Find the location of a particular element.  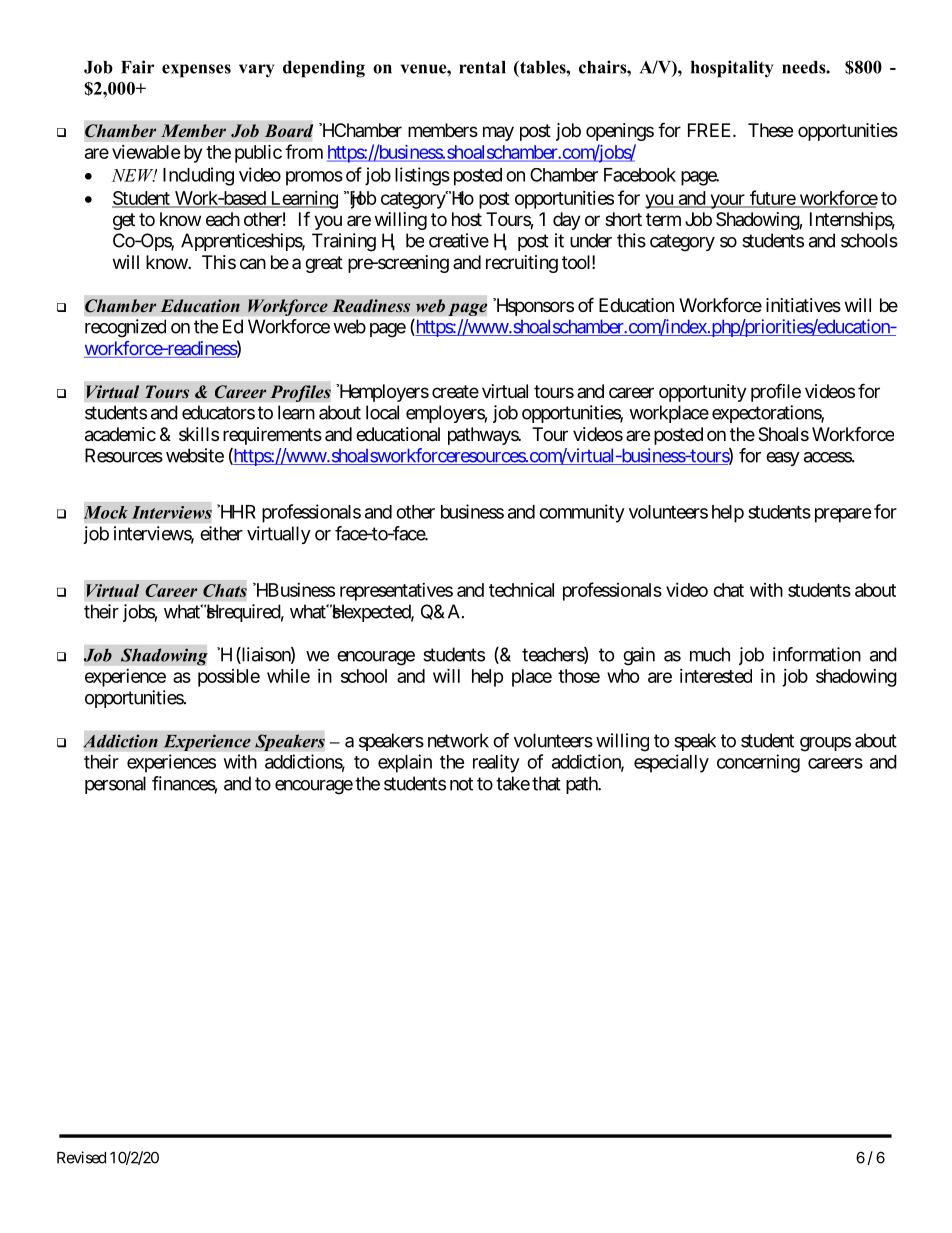

concerning is located at coordinates (758, 763).
